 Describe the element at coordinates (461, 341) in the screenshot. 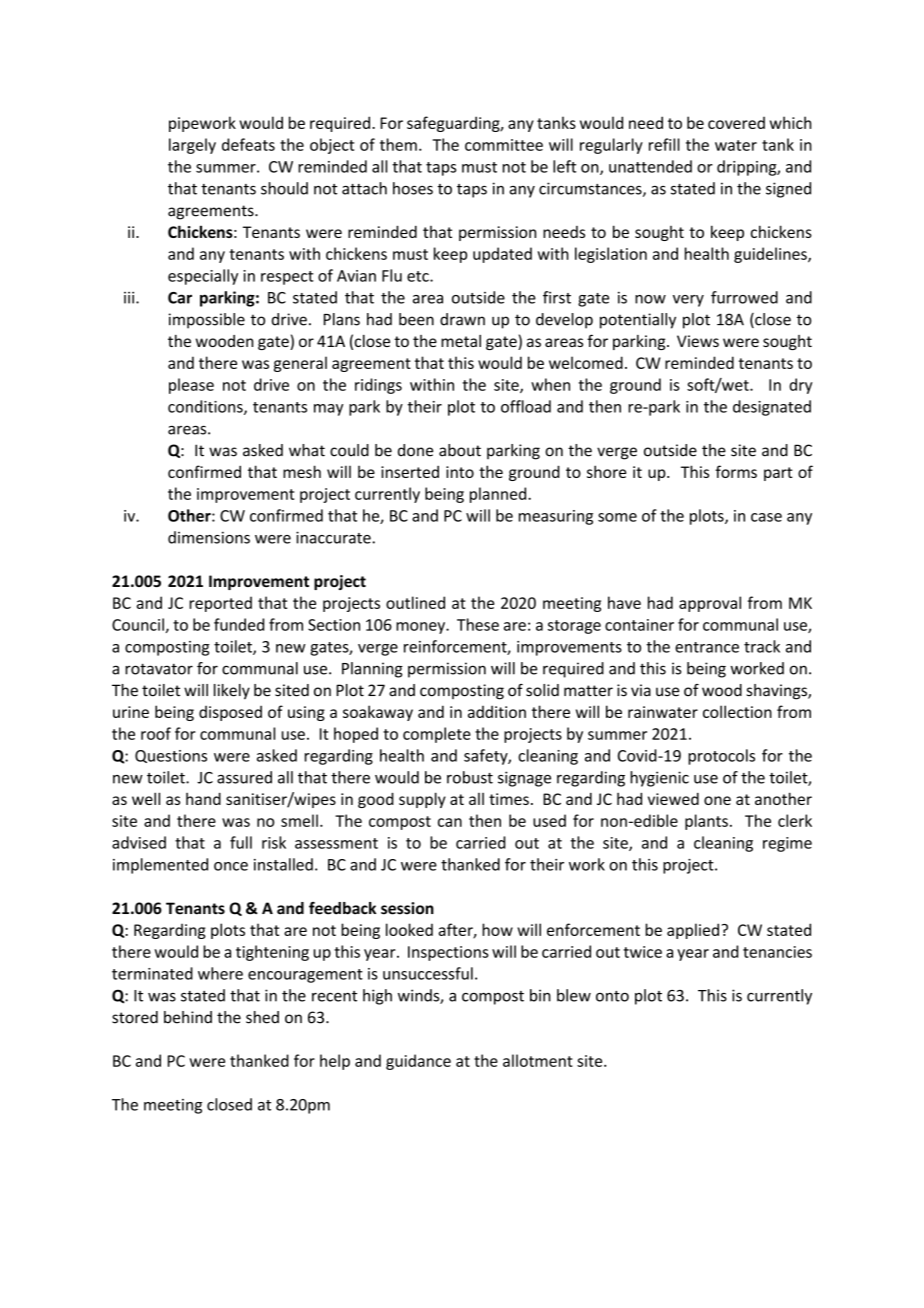

I see `metal` at that location.
